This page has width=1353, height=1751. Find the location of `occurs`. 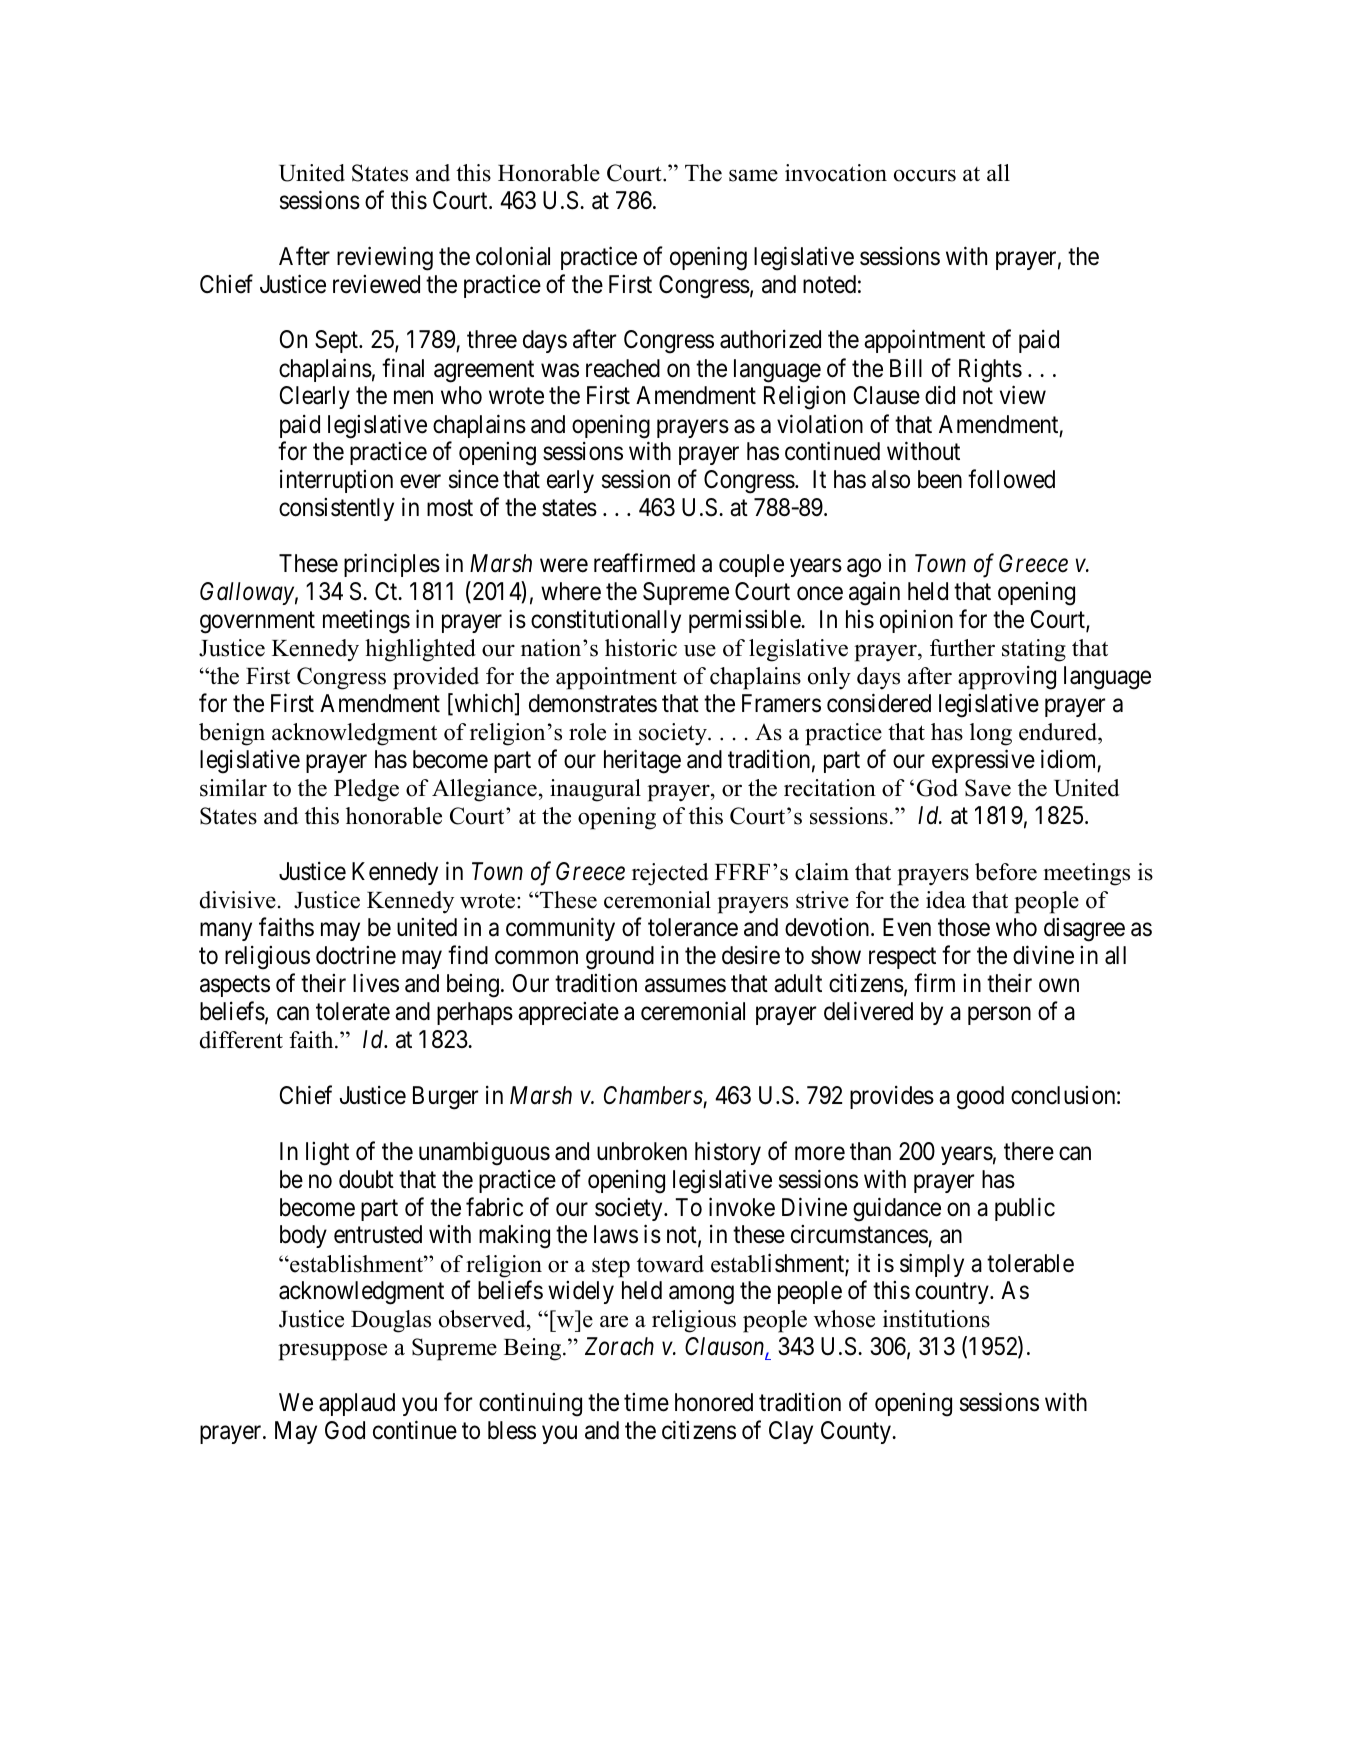

occurs is located at coordinates (925, 175).
